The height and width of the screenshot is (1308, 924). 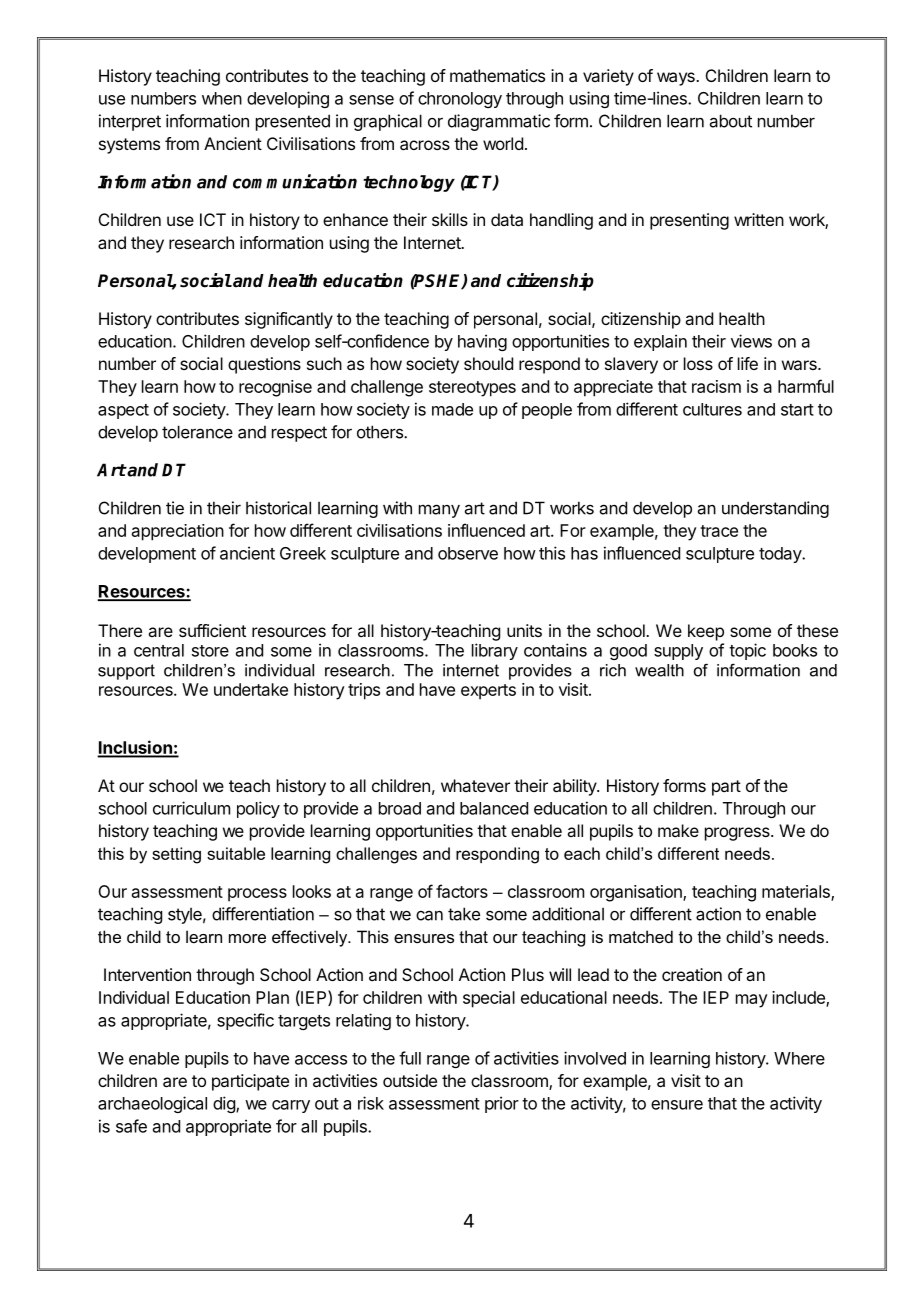 What do you see at coordinates (468, 553) in the screenshot?
I see `observe` at bounding box center [468, 553].
